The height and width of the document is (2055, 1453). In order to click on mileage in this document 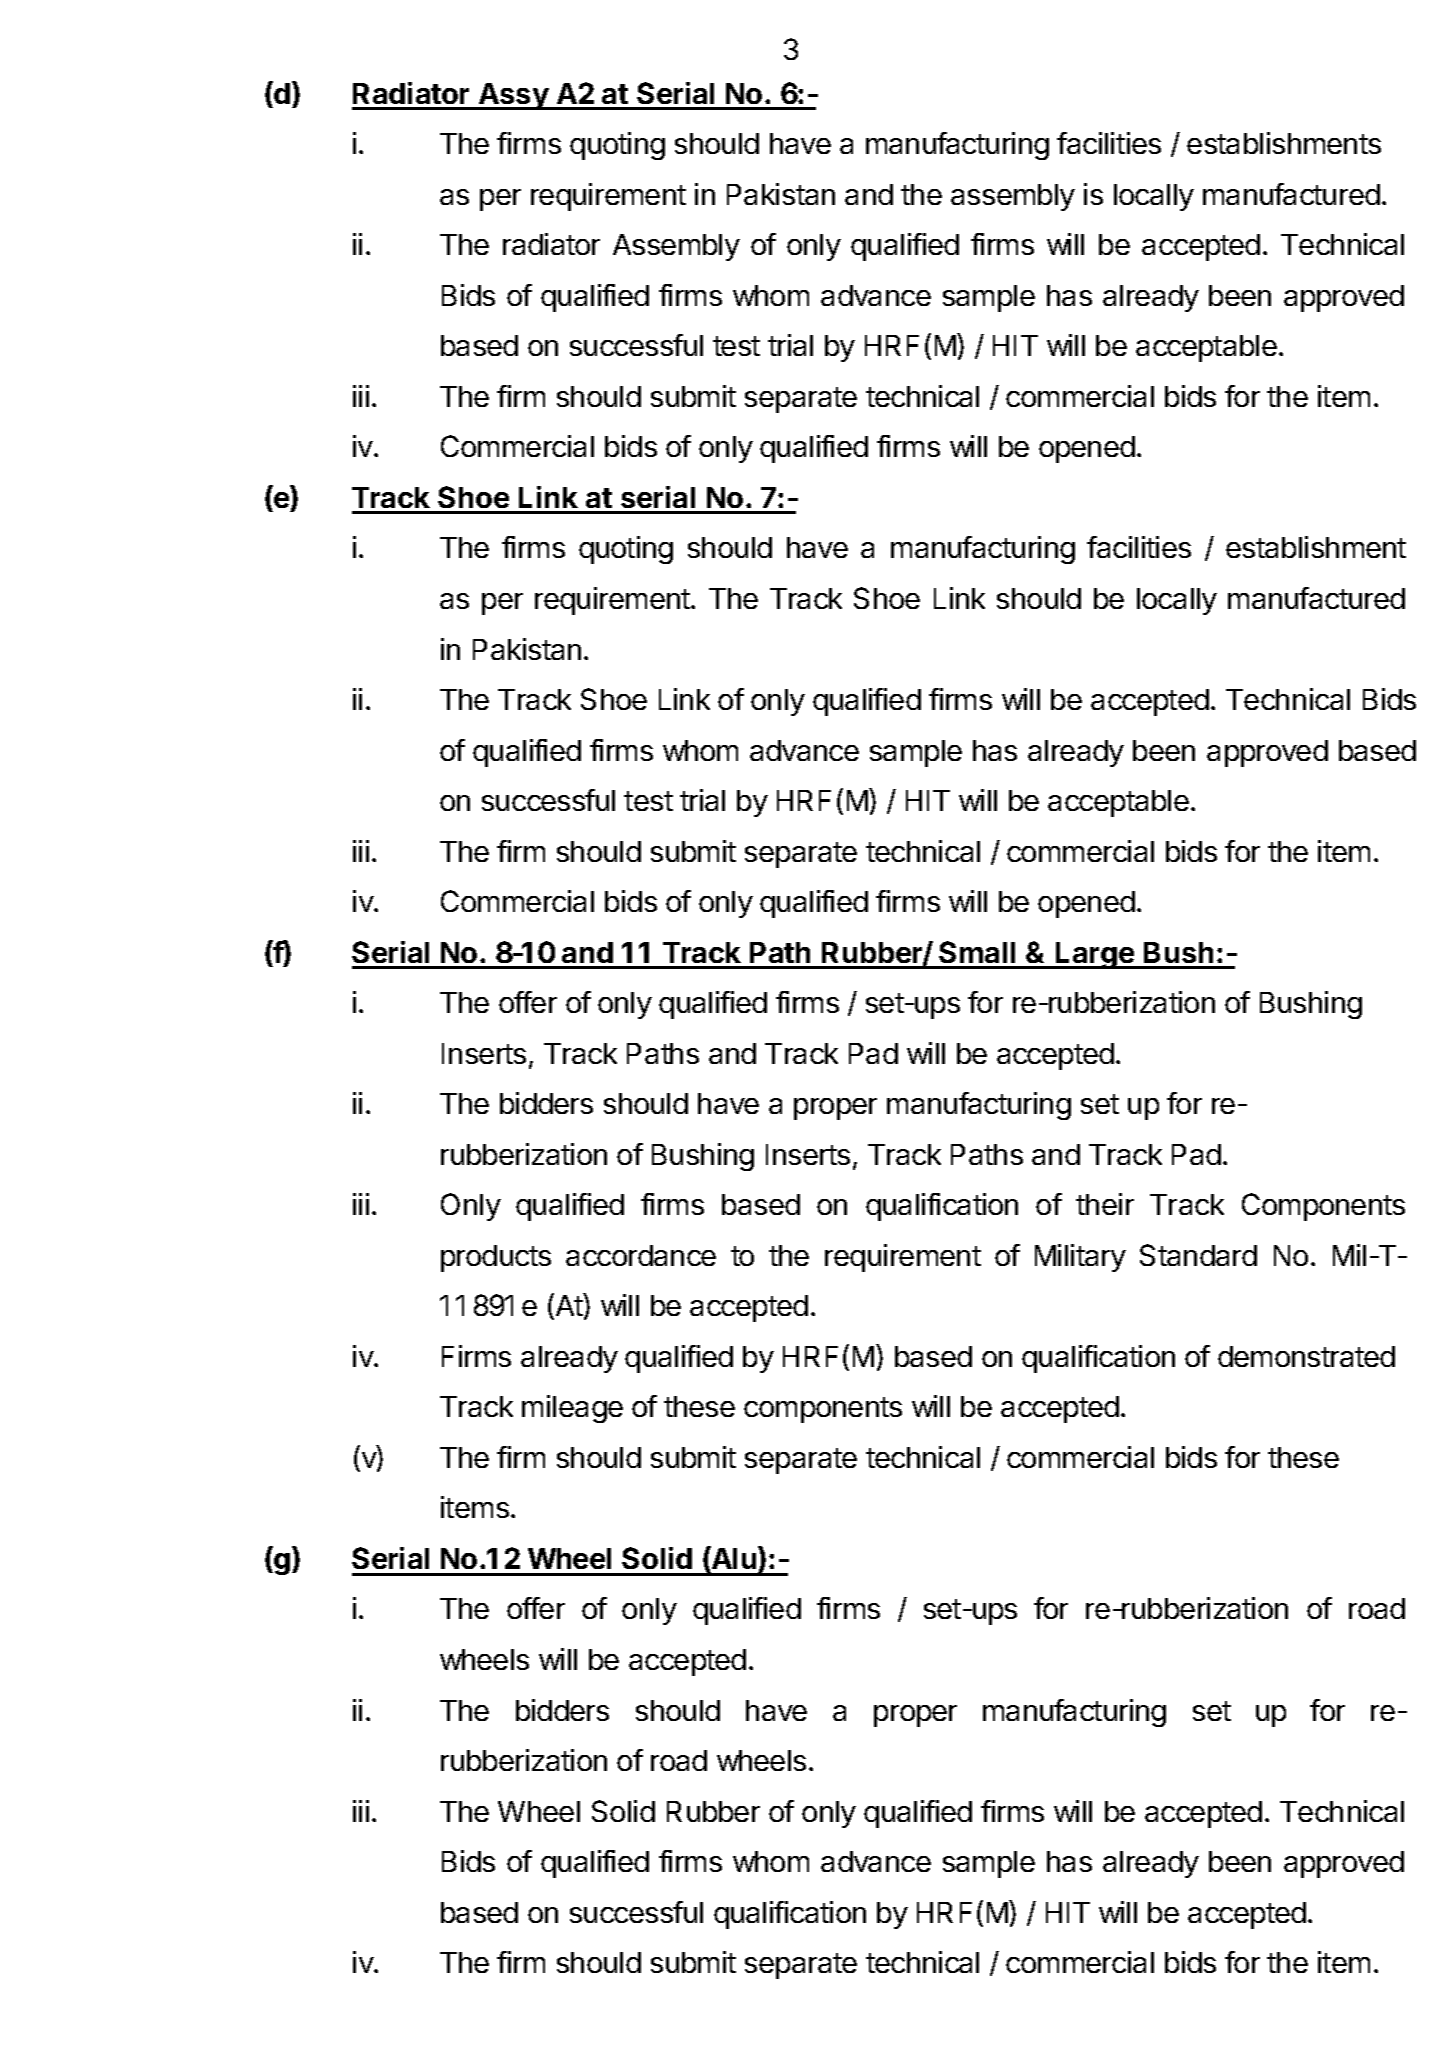, I will do `click(572, 1409)`.
